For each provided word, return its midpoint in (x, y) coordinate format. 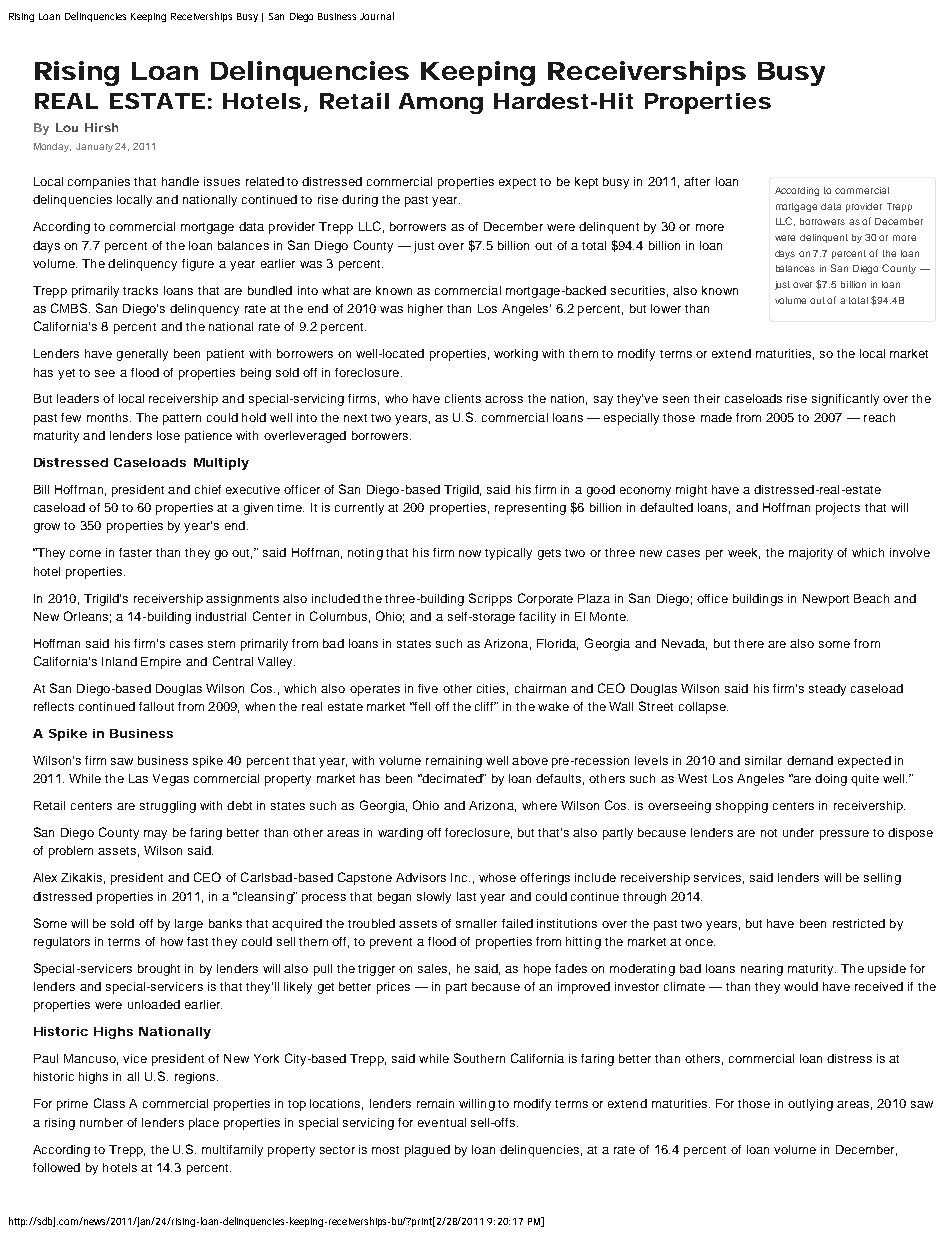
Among (441, 103)
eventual (442, 1122)
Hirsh (101, 127)
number (101, 1122)
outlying (810, 1105)
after (697, 181)
